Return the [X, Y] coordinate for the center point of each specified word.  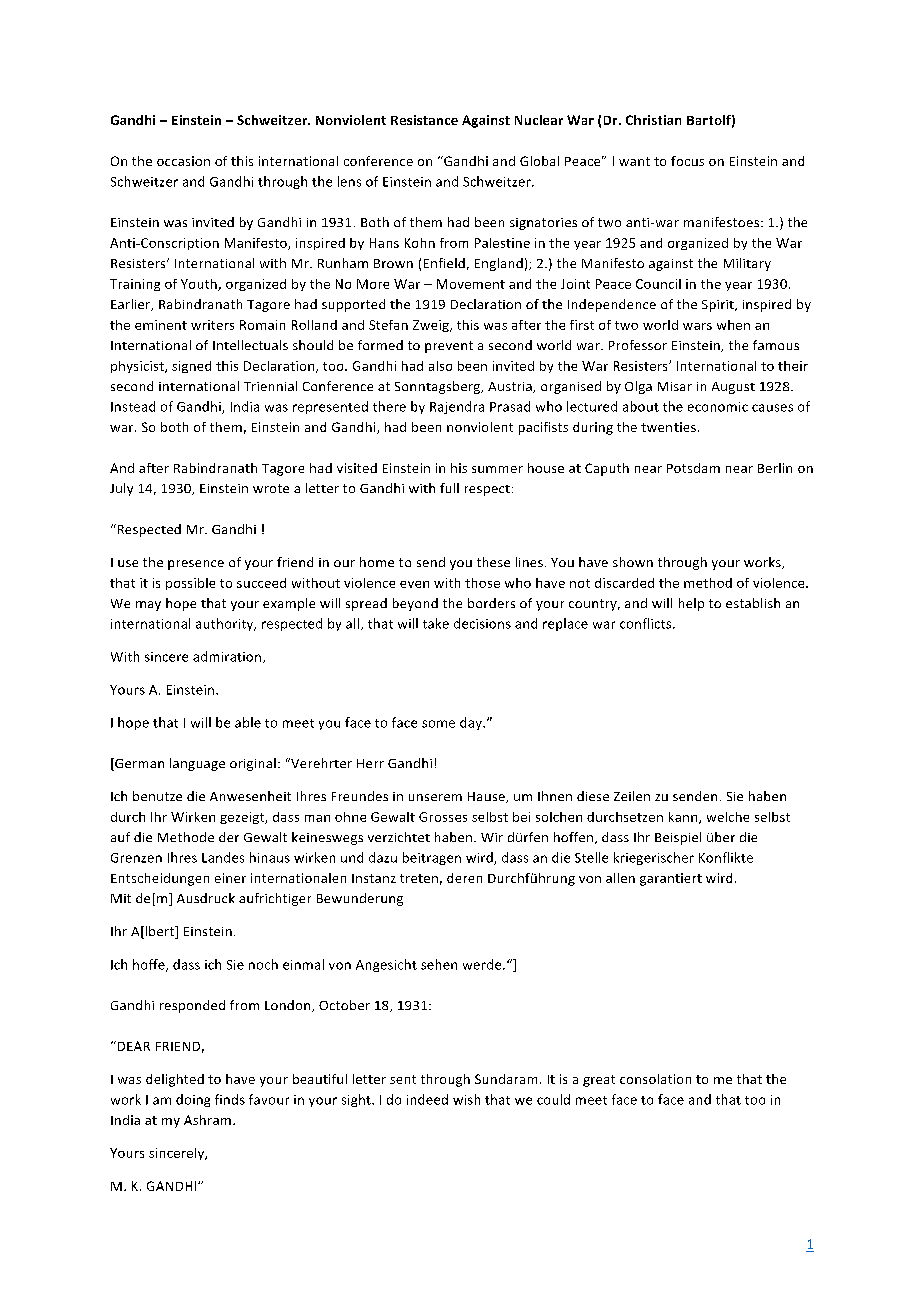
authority [226, 624]
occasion [183, 161]
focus [687, 161]
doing [193, 1100]
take [436, 623]
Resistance [424, 120]
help [691, 604]
